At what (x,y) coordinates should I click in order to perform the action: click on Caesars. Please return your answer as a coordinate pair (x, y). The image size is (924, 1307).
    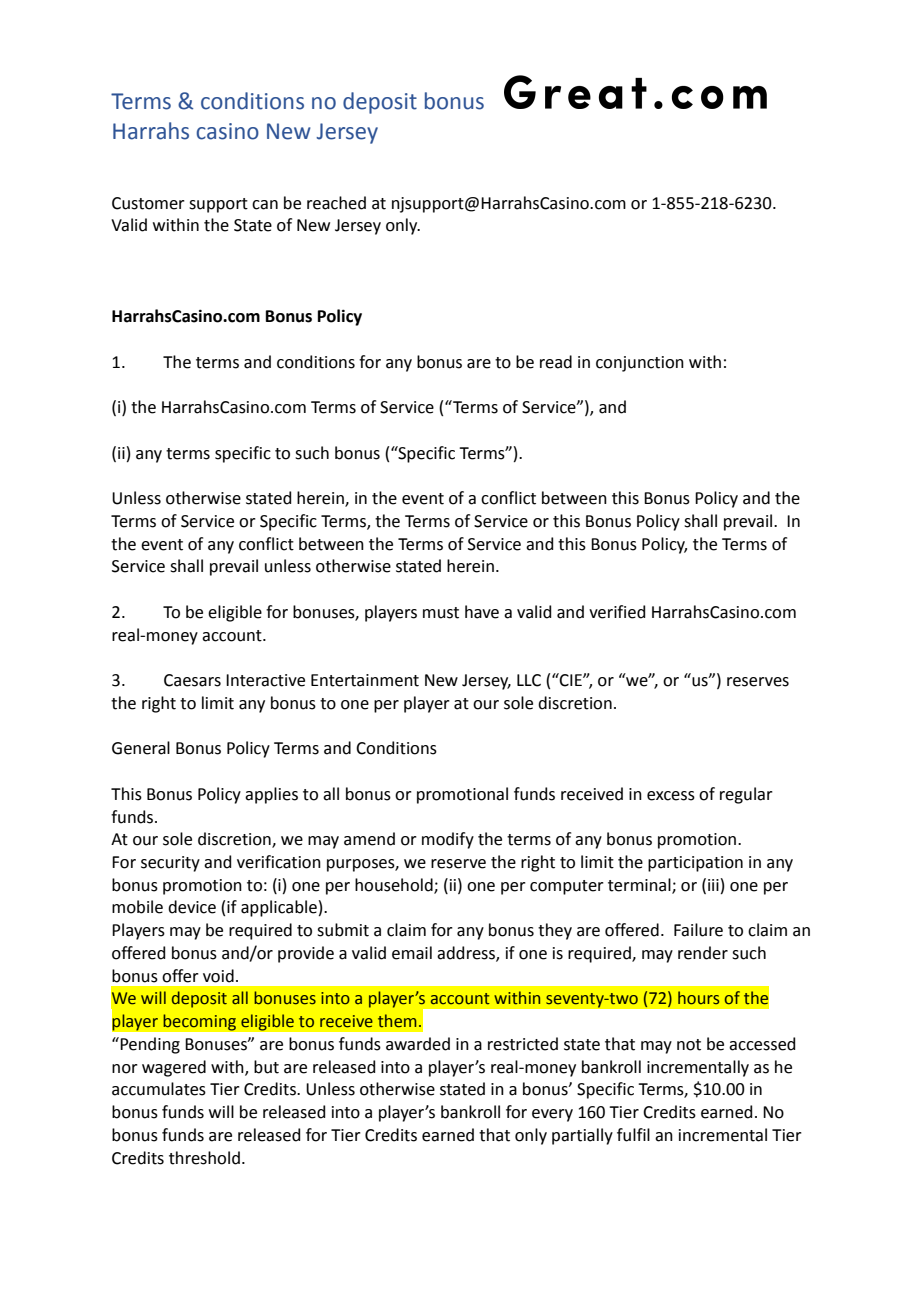
    Looking at the image, I should click on (192, 680).
